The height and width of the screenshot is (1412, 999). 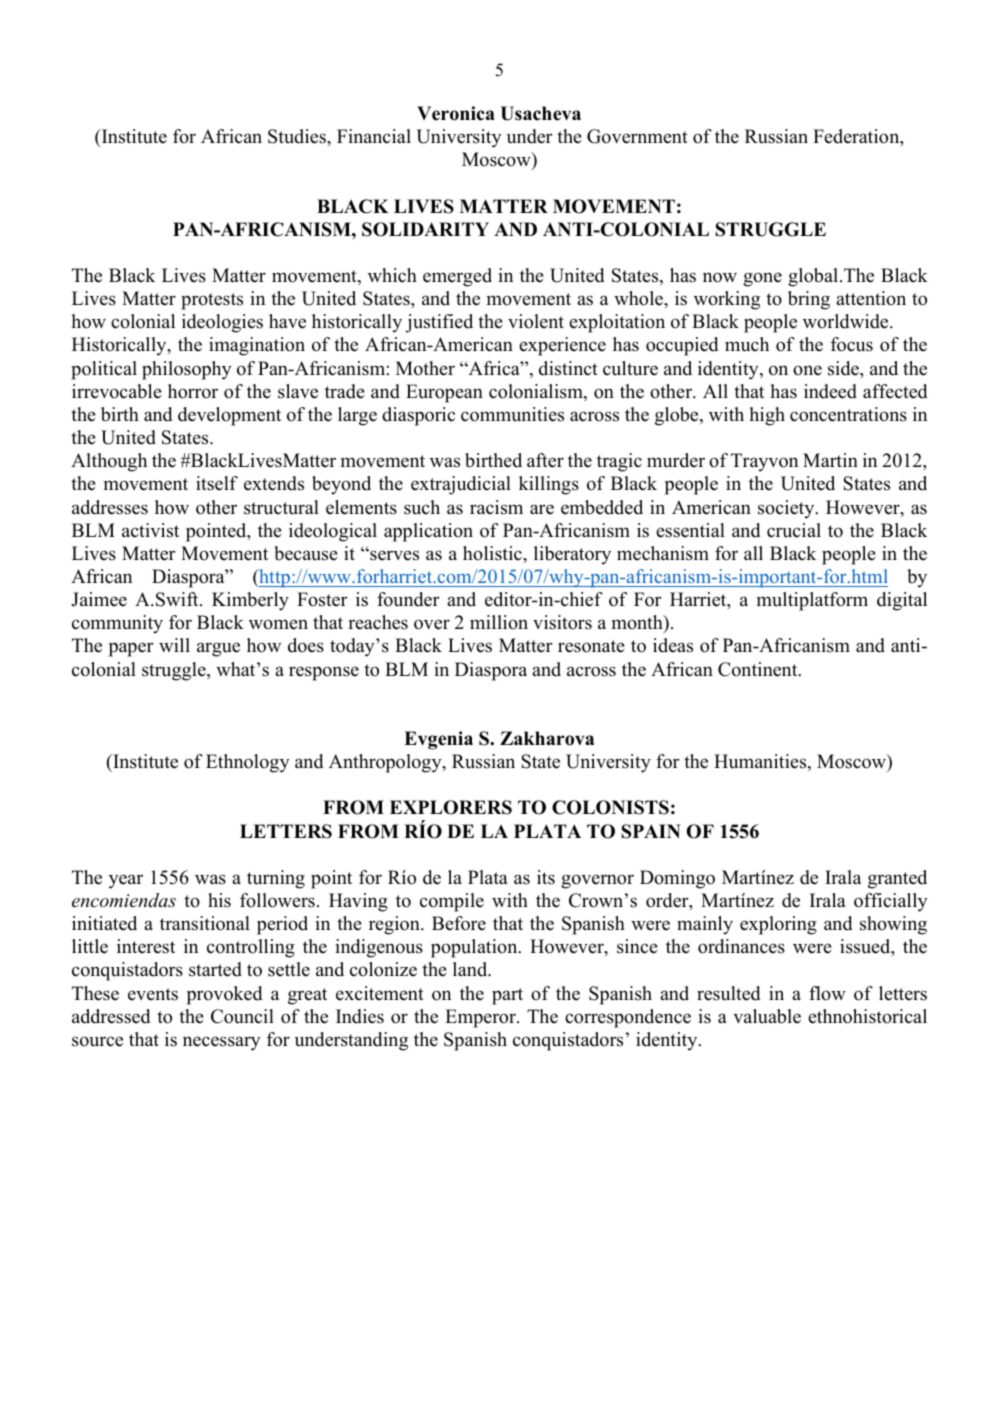 I want to click on Emperor, so click(x=481, y=1018).
